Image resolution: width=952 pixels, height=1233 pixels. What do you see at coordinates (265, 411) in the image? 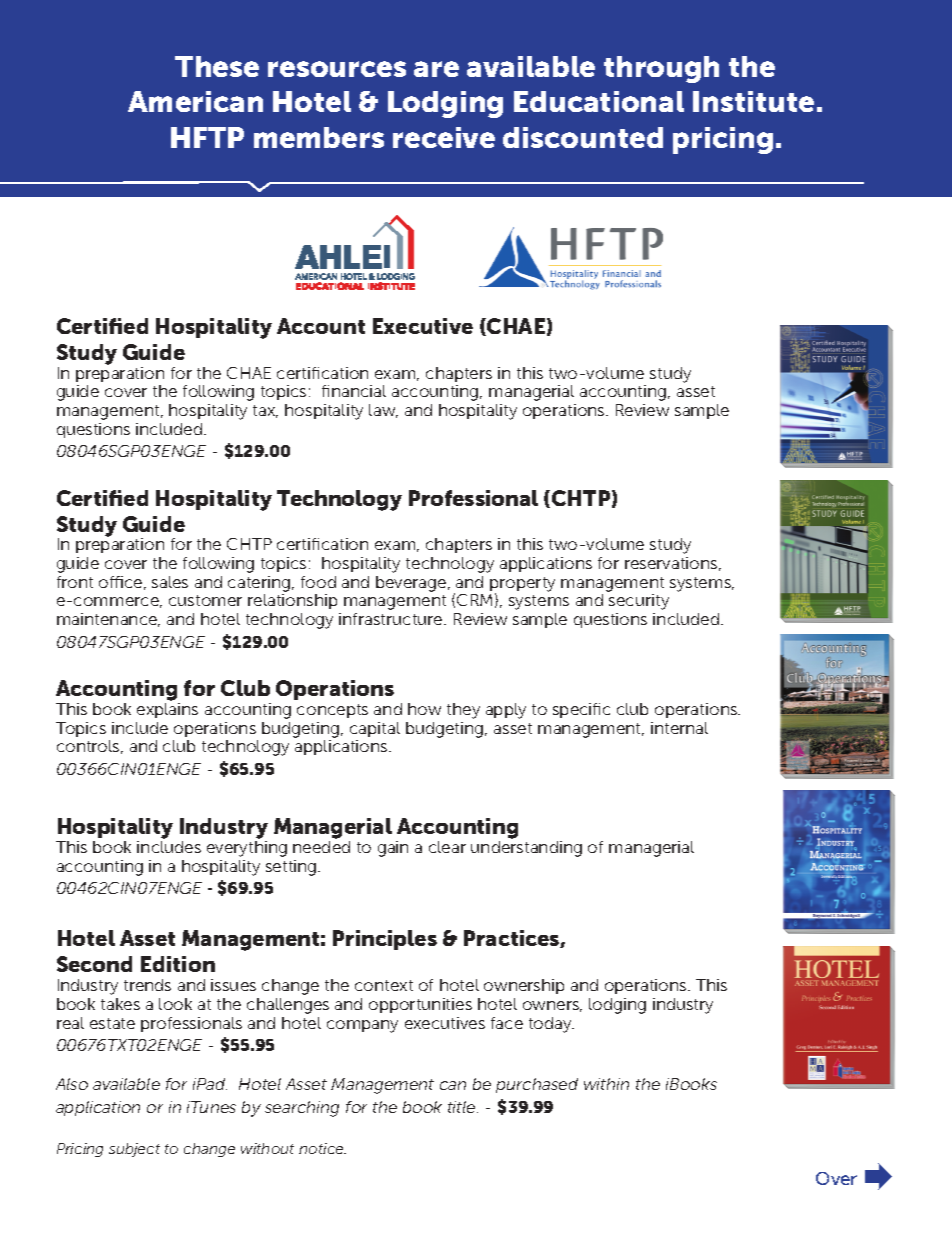
I see `tax` at bounding box center [265, 411].
